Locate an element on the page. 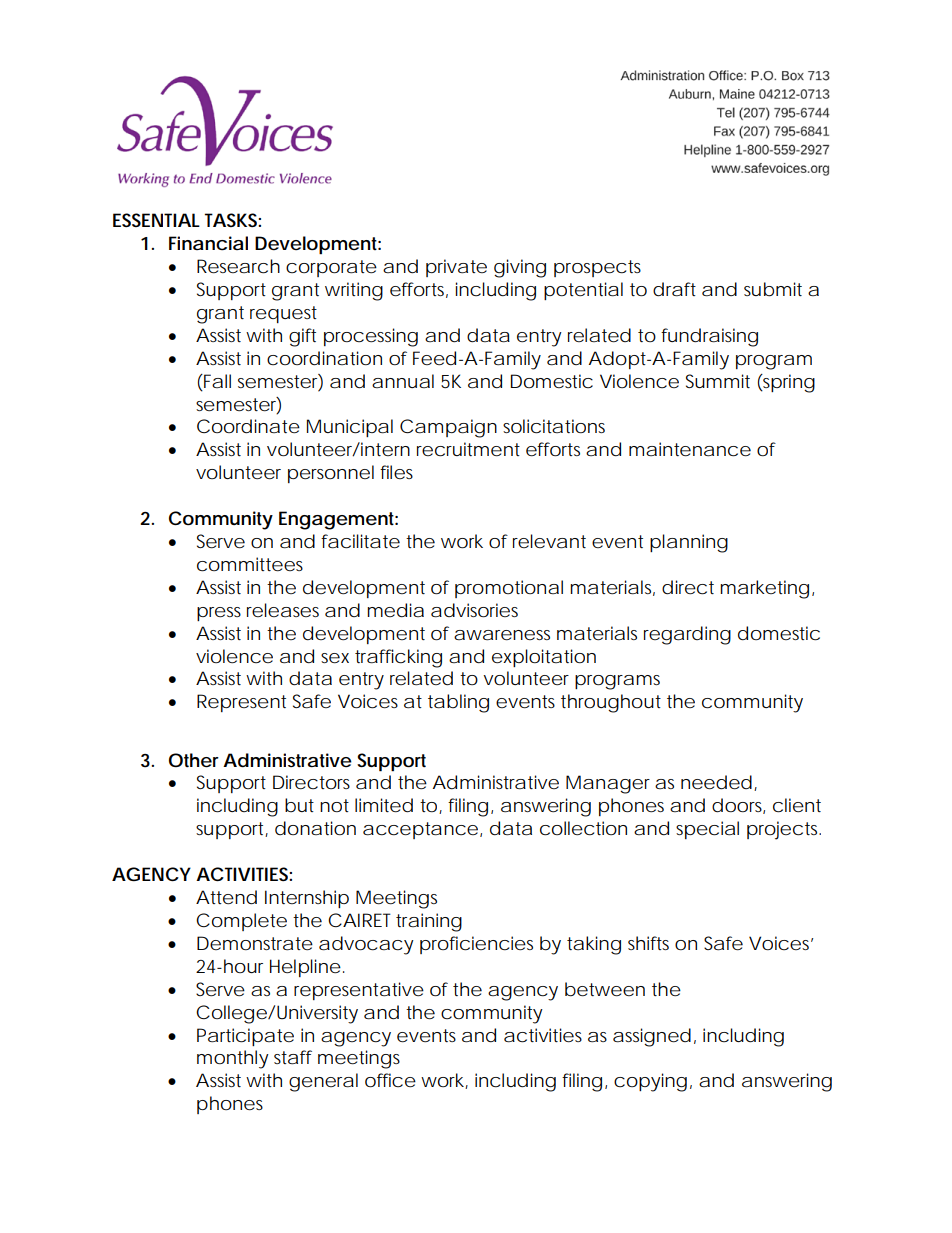 Image resolution: width=952 pixels, height=1233 pixels. draft is located at coordinates (674, 289).
